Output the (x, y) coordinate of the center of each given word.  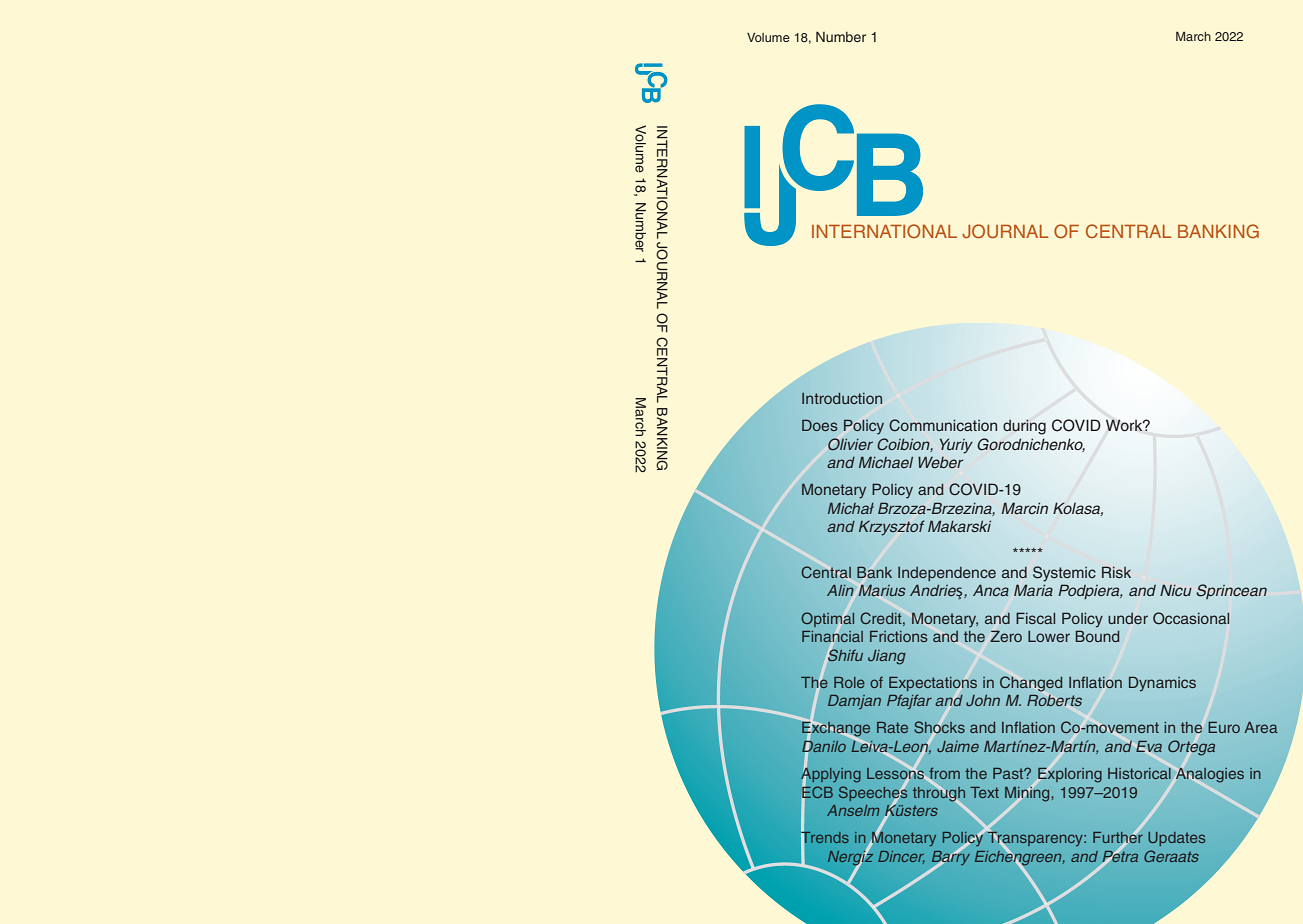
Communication (943, 425)
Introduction (842, 398)
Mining (1028, 793)
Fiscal (1035, 618)
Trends (825, 837)
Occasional (1191, 618)
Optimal (827, 619)
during (1024, 427)
